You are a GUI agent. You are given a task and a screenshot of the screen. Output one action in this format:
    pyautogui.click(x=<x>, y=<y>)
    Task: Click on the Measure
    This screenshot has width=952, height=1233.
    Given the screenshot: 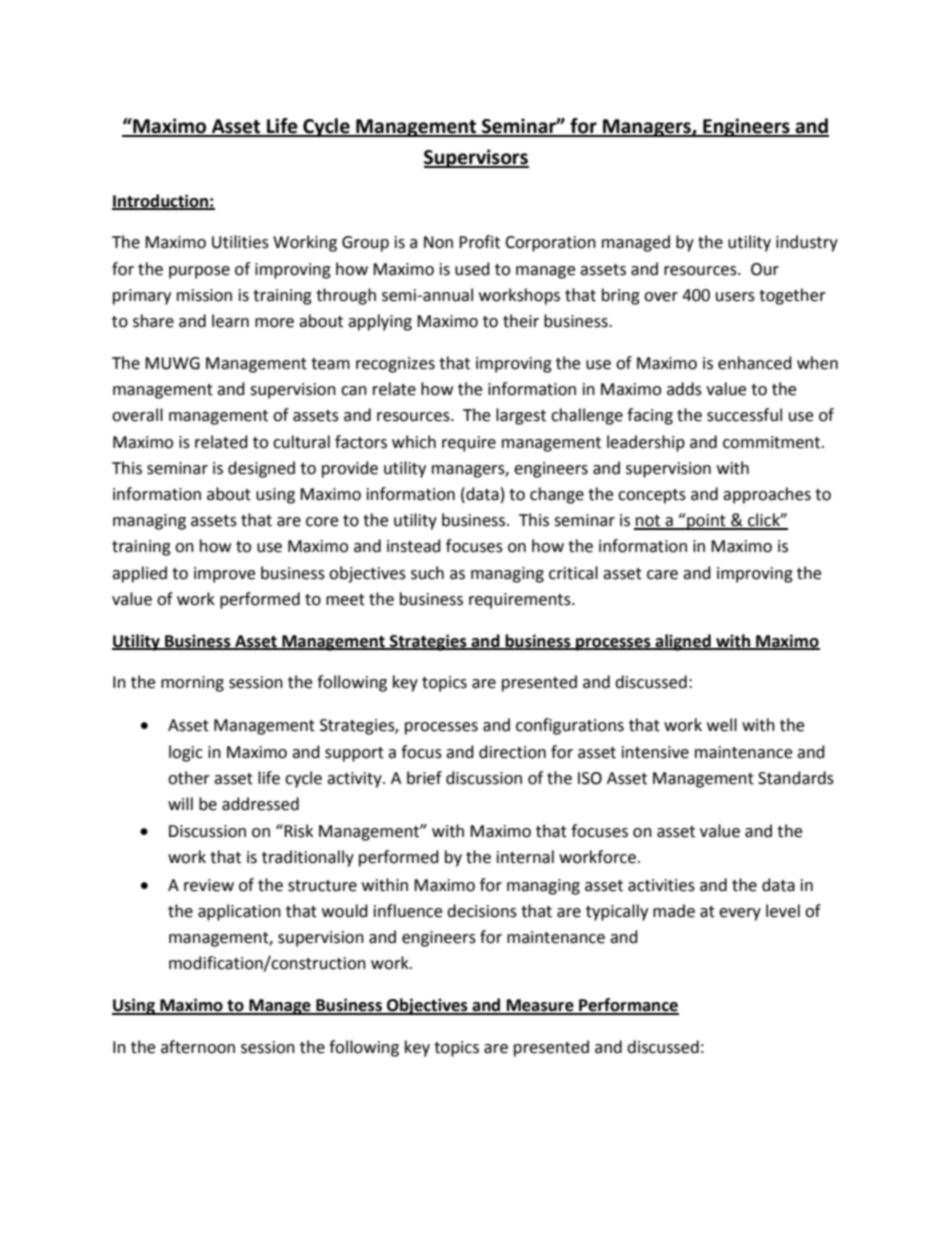 What is the action you would take?
    pyautogui.click(x=540, y=1006)
